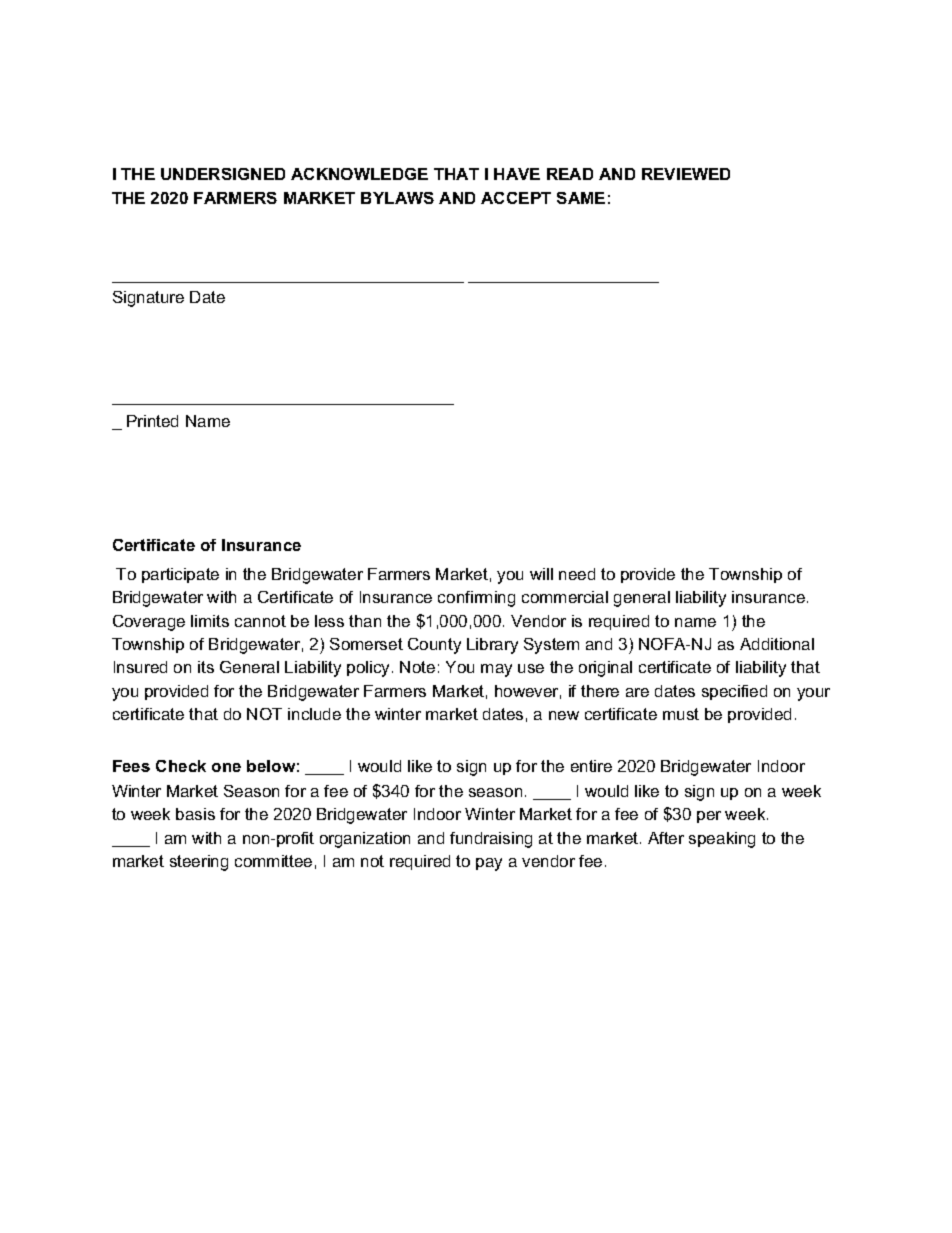 The width and height of the screenshot is (952, 1233). Describe the element at coordinates (516, 198) in the screenshot. I see `ACCEPT` at that location.
